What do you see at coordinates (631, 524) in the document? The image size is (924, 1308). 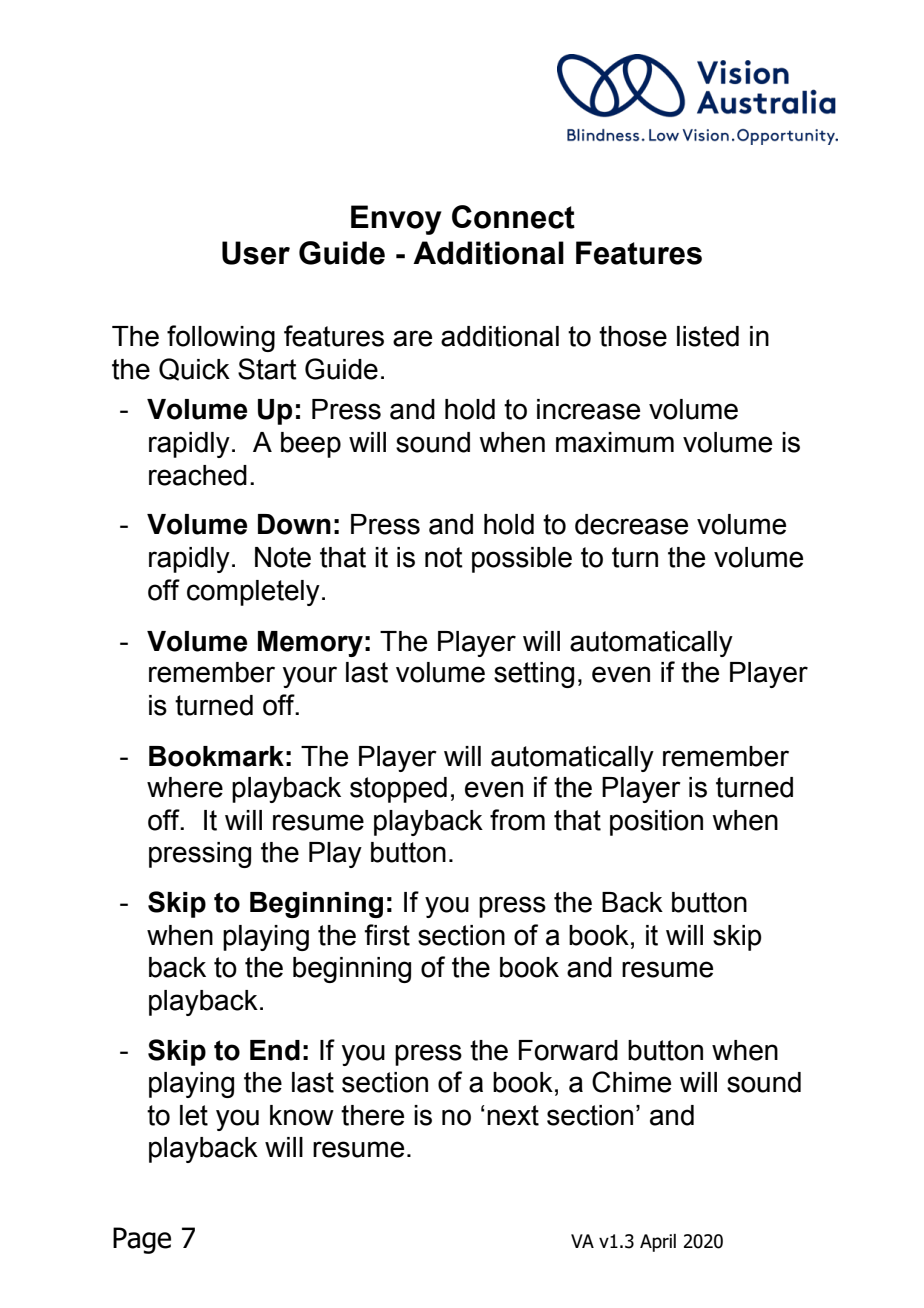 I see `decrease` at bounding box center [631, 524].
